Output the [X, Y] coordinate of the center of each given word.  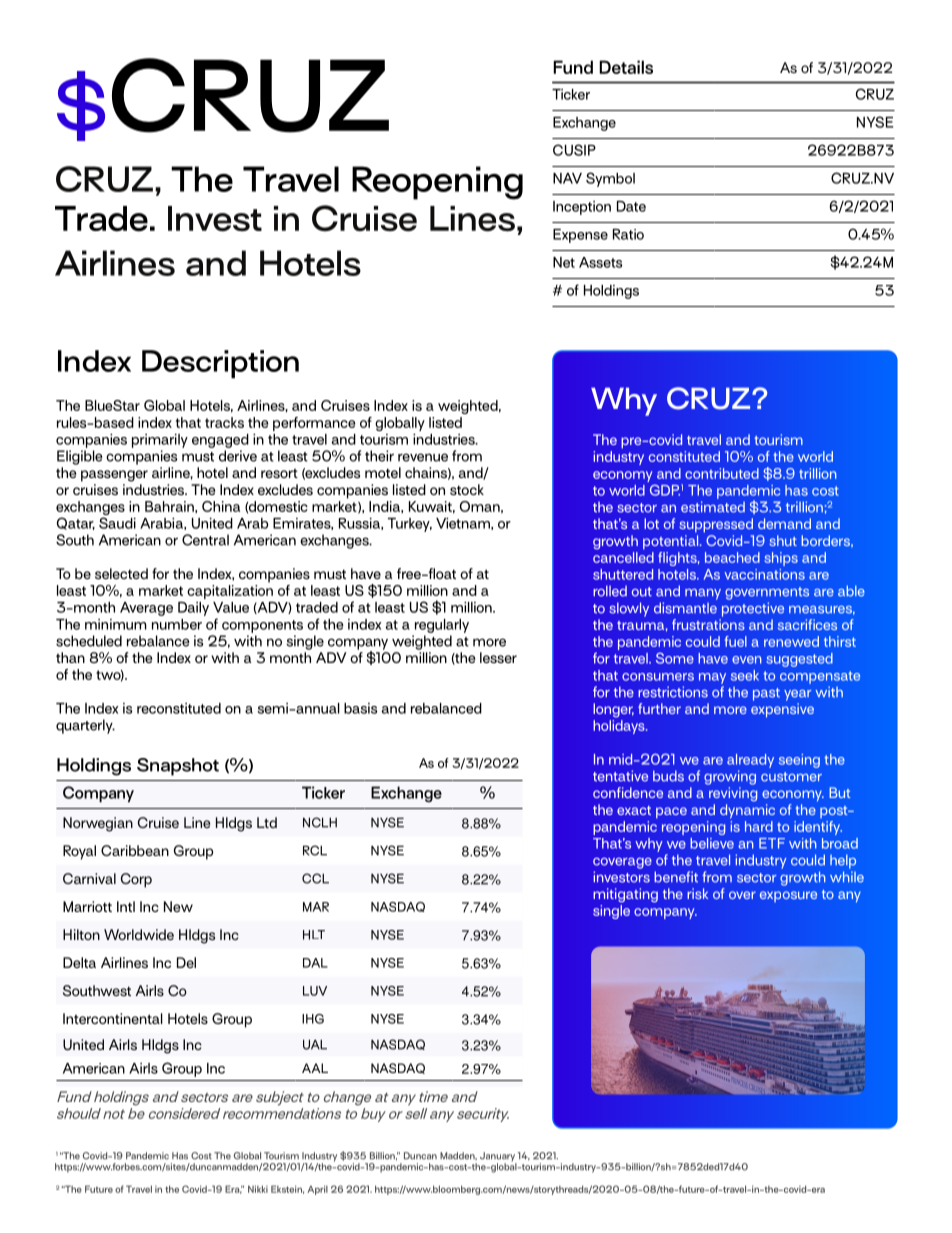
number [177, 624]
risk [697, 893]
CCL [315, 878]
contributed [722, 473]
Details [626, 67]
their [379, 456]
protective [753, 609]
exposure [788, 896]
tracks [224, 422]
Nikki [258, 1189]
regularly [442, 626]
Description [220, 364]
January [498, 1158]
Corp [136, 880]
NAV [567, 178]
